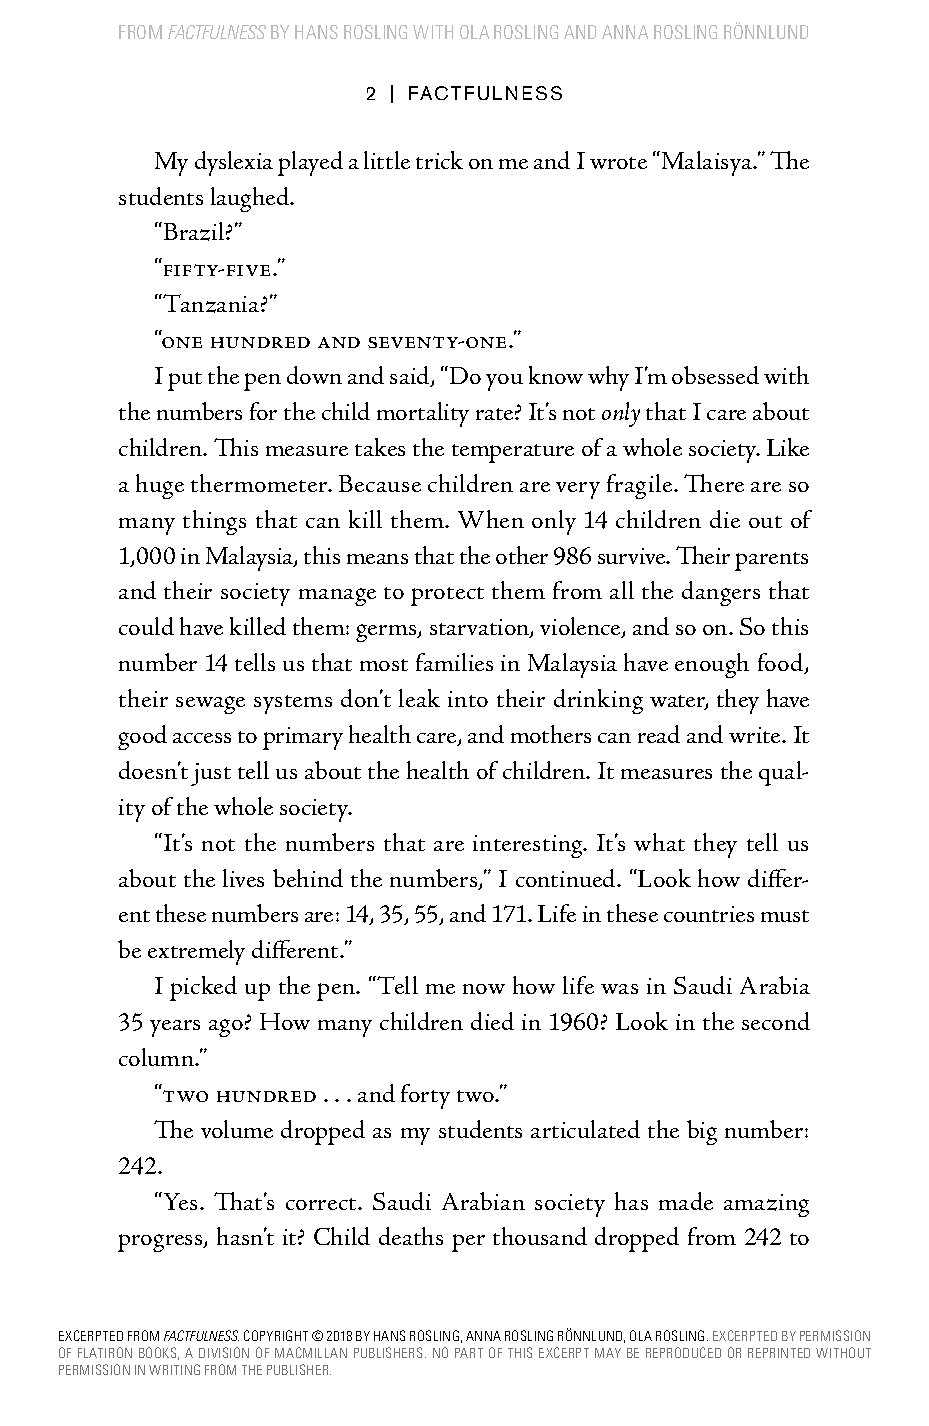 This screenshot has width=929, height=1426. Describe the element at coordinates (721, 593) in the screenshot. I see `dangers` at that location.
